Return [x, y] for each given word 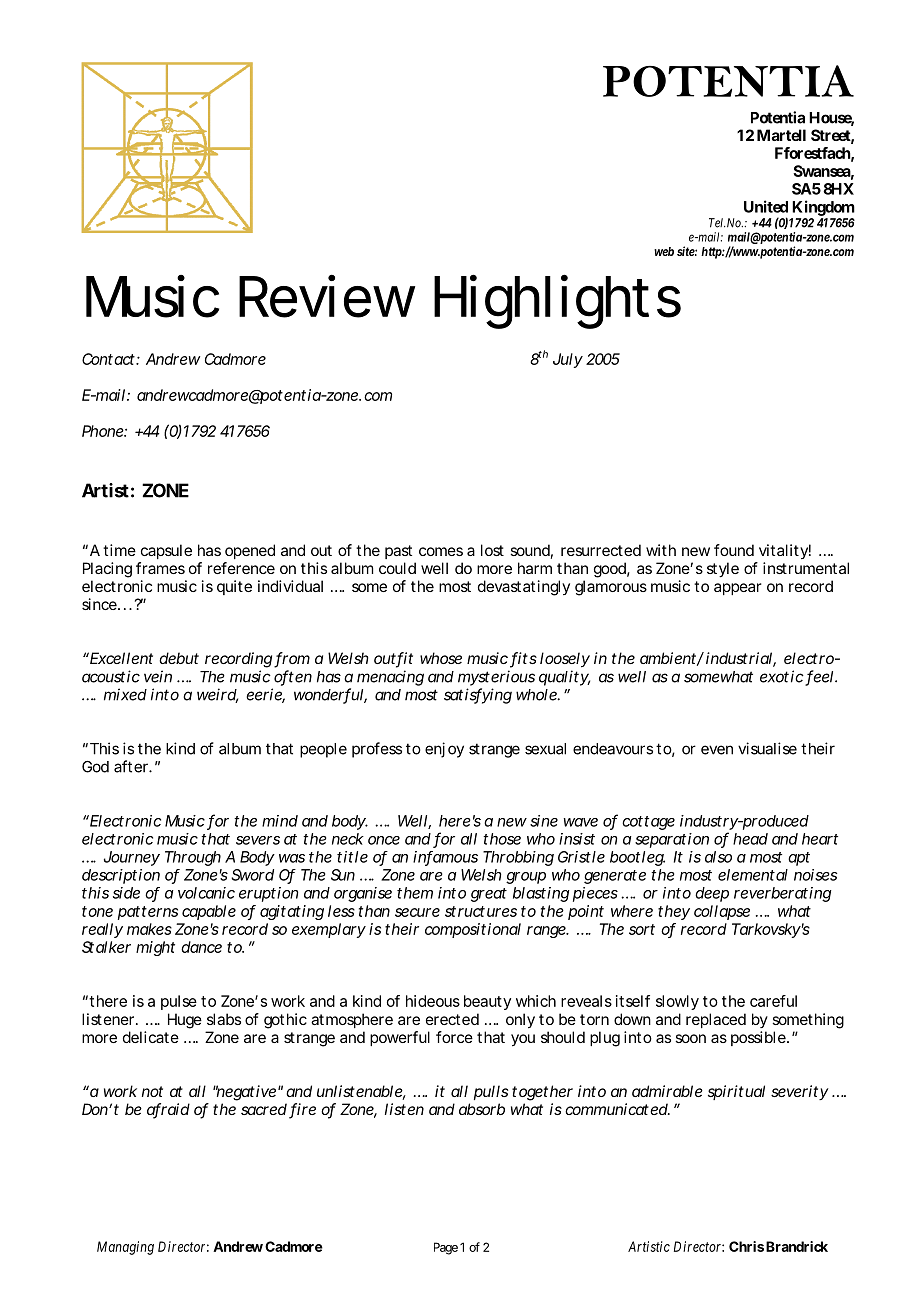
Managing [125, 1248]
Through [193, 858]
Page [446, 1248]
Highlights [557, 301]
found [734, 550]
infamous [445, 858]
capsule [166, 551]
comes [441, 551]
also [718, 857]
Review [327, 296]
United [766, 206]
